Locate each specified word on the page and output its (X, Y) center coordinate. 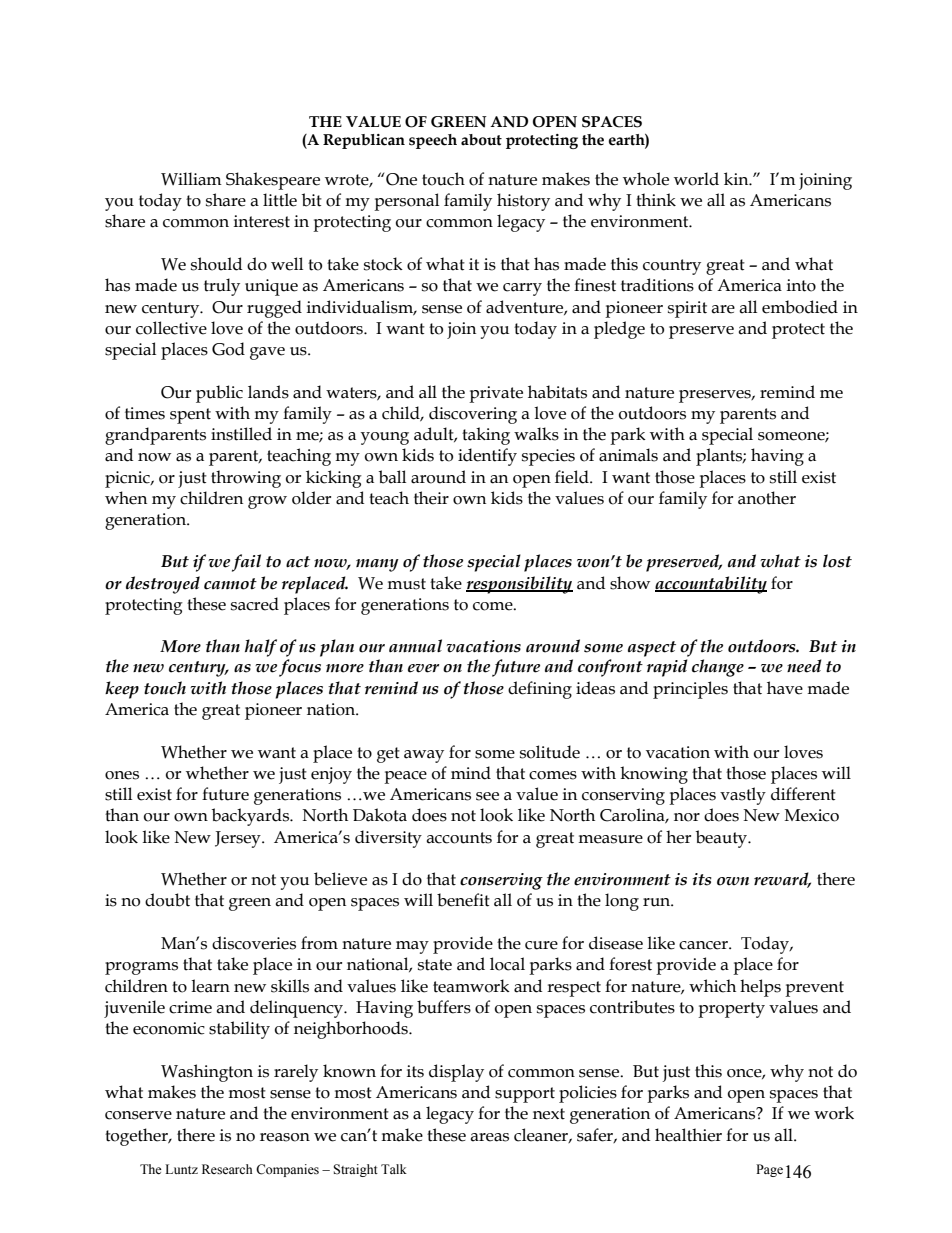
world (696, 179)
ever (423, 668)
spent (190, 416)
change (718, 668)
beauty (723, 839)
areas (489, 1137)
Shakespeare (273, 181)
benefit (463, 900)
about (481, 140)
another (767, 498)
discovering (473, 415)
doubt (167, 900)
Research (227, 1169)
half (261, 648)
